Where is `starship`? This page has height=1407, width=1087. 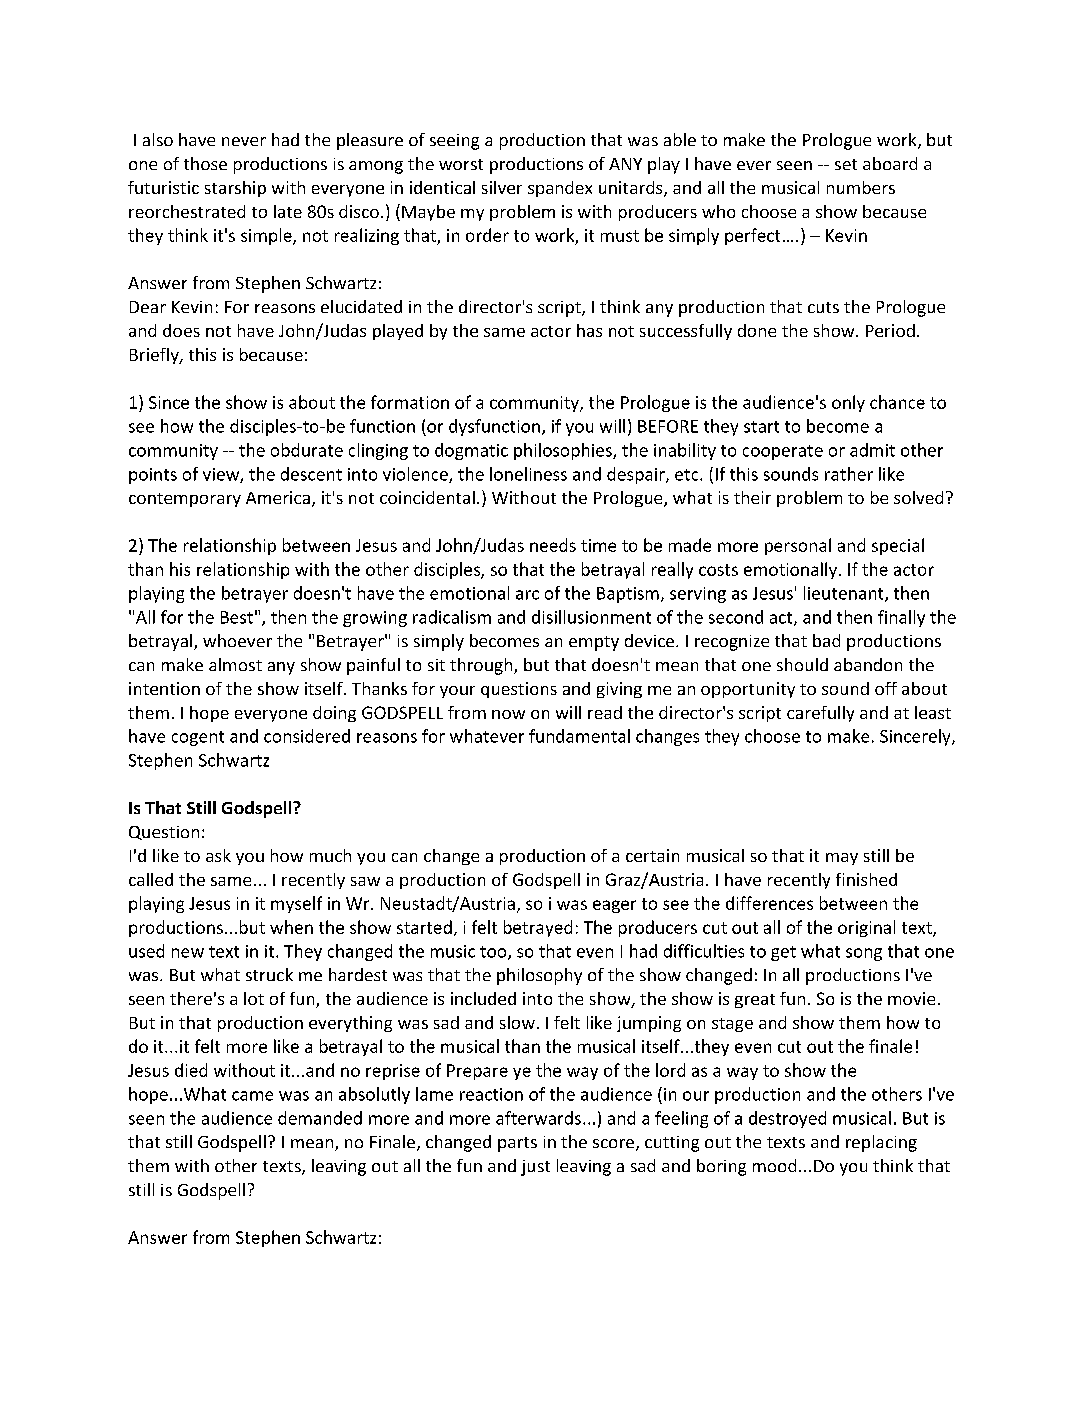
starship is located at coordinates (235, 189).
